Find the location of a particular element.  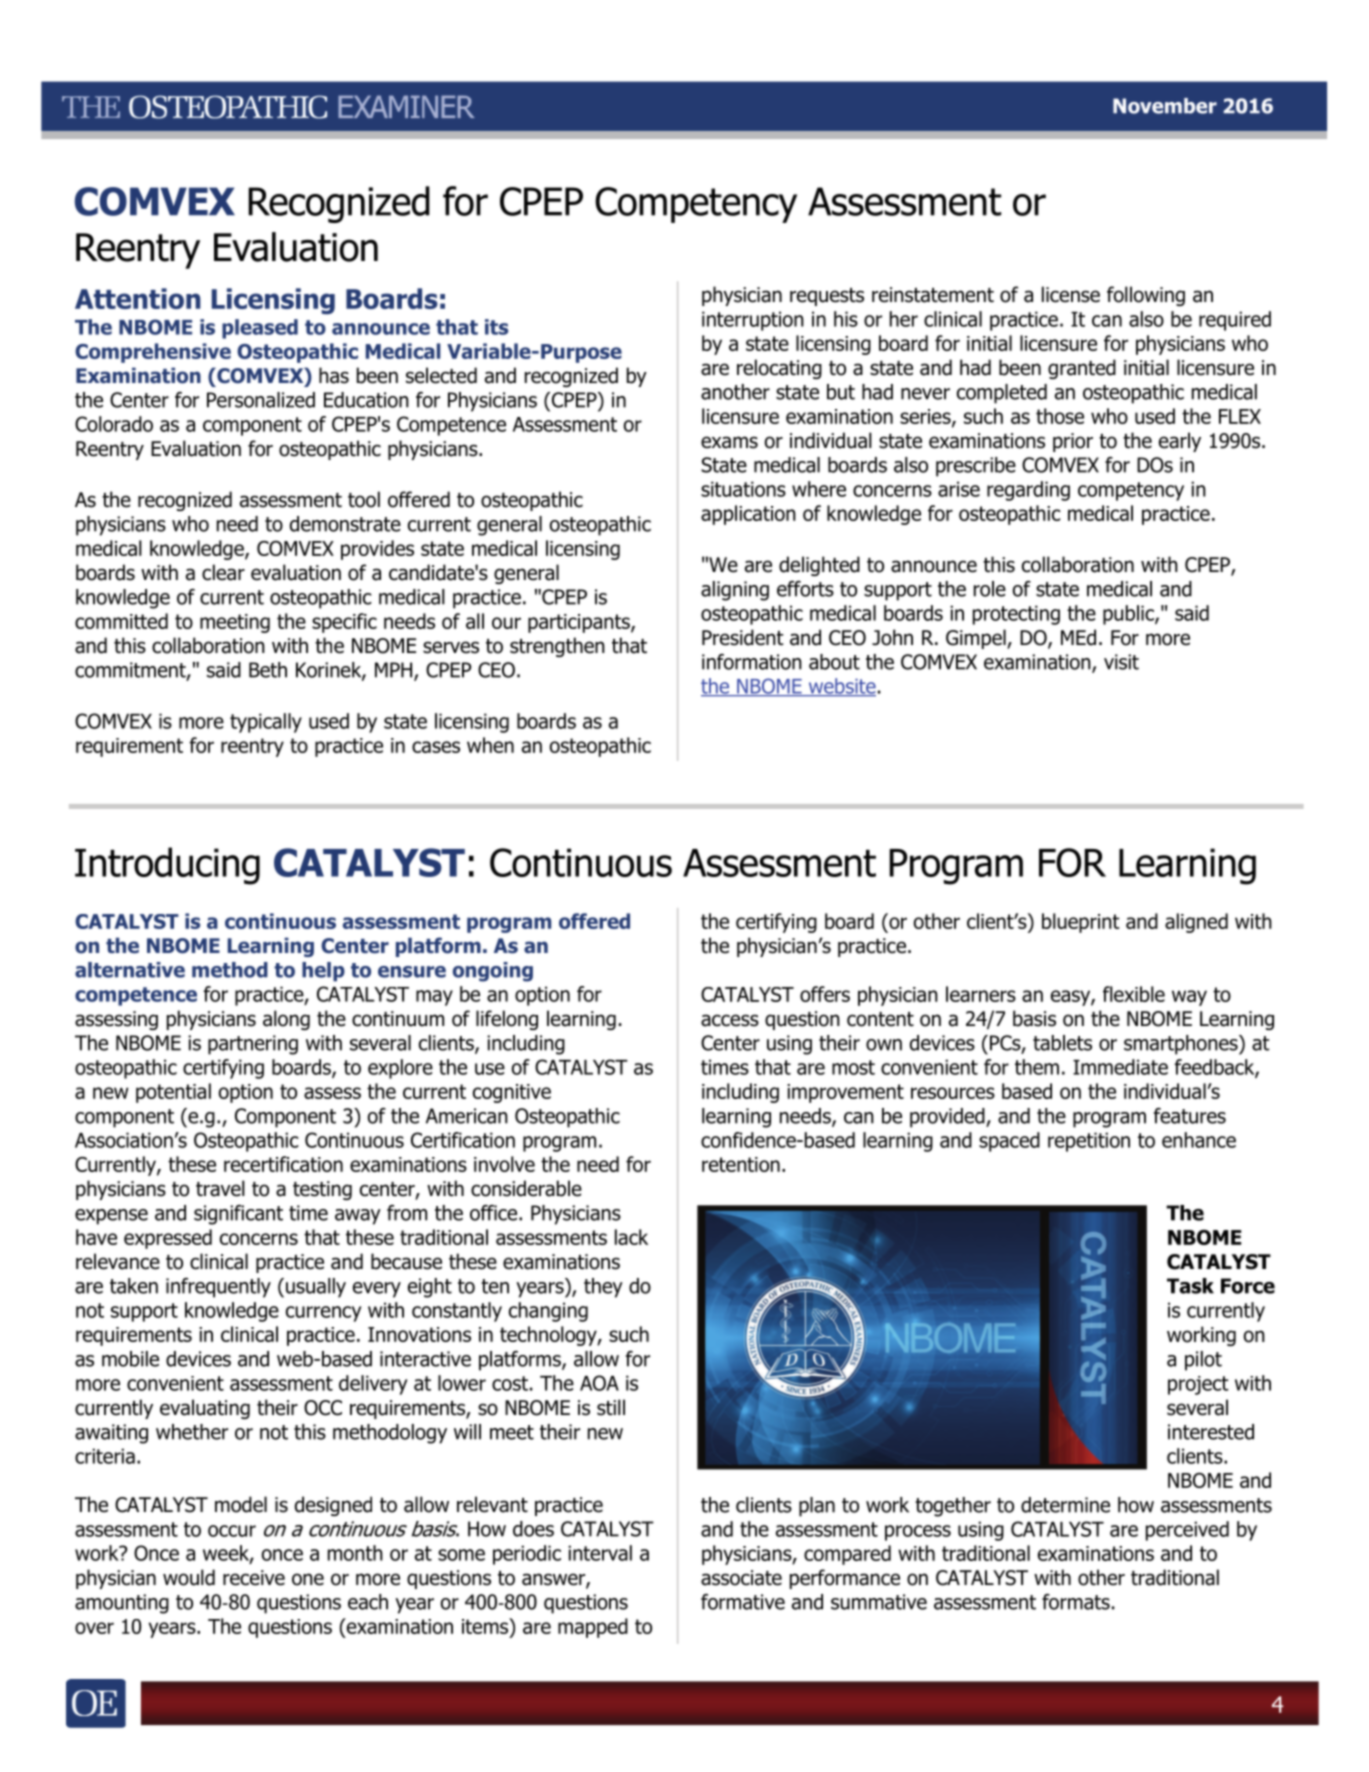

receive is located at coordinates (254, 1578).
